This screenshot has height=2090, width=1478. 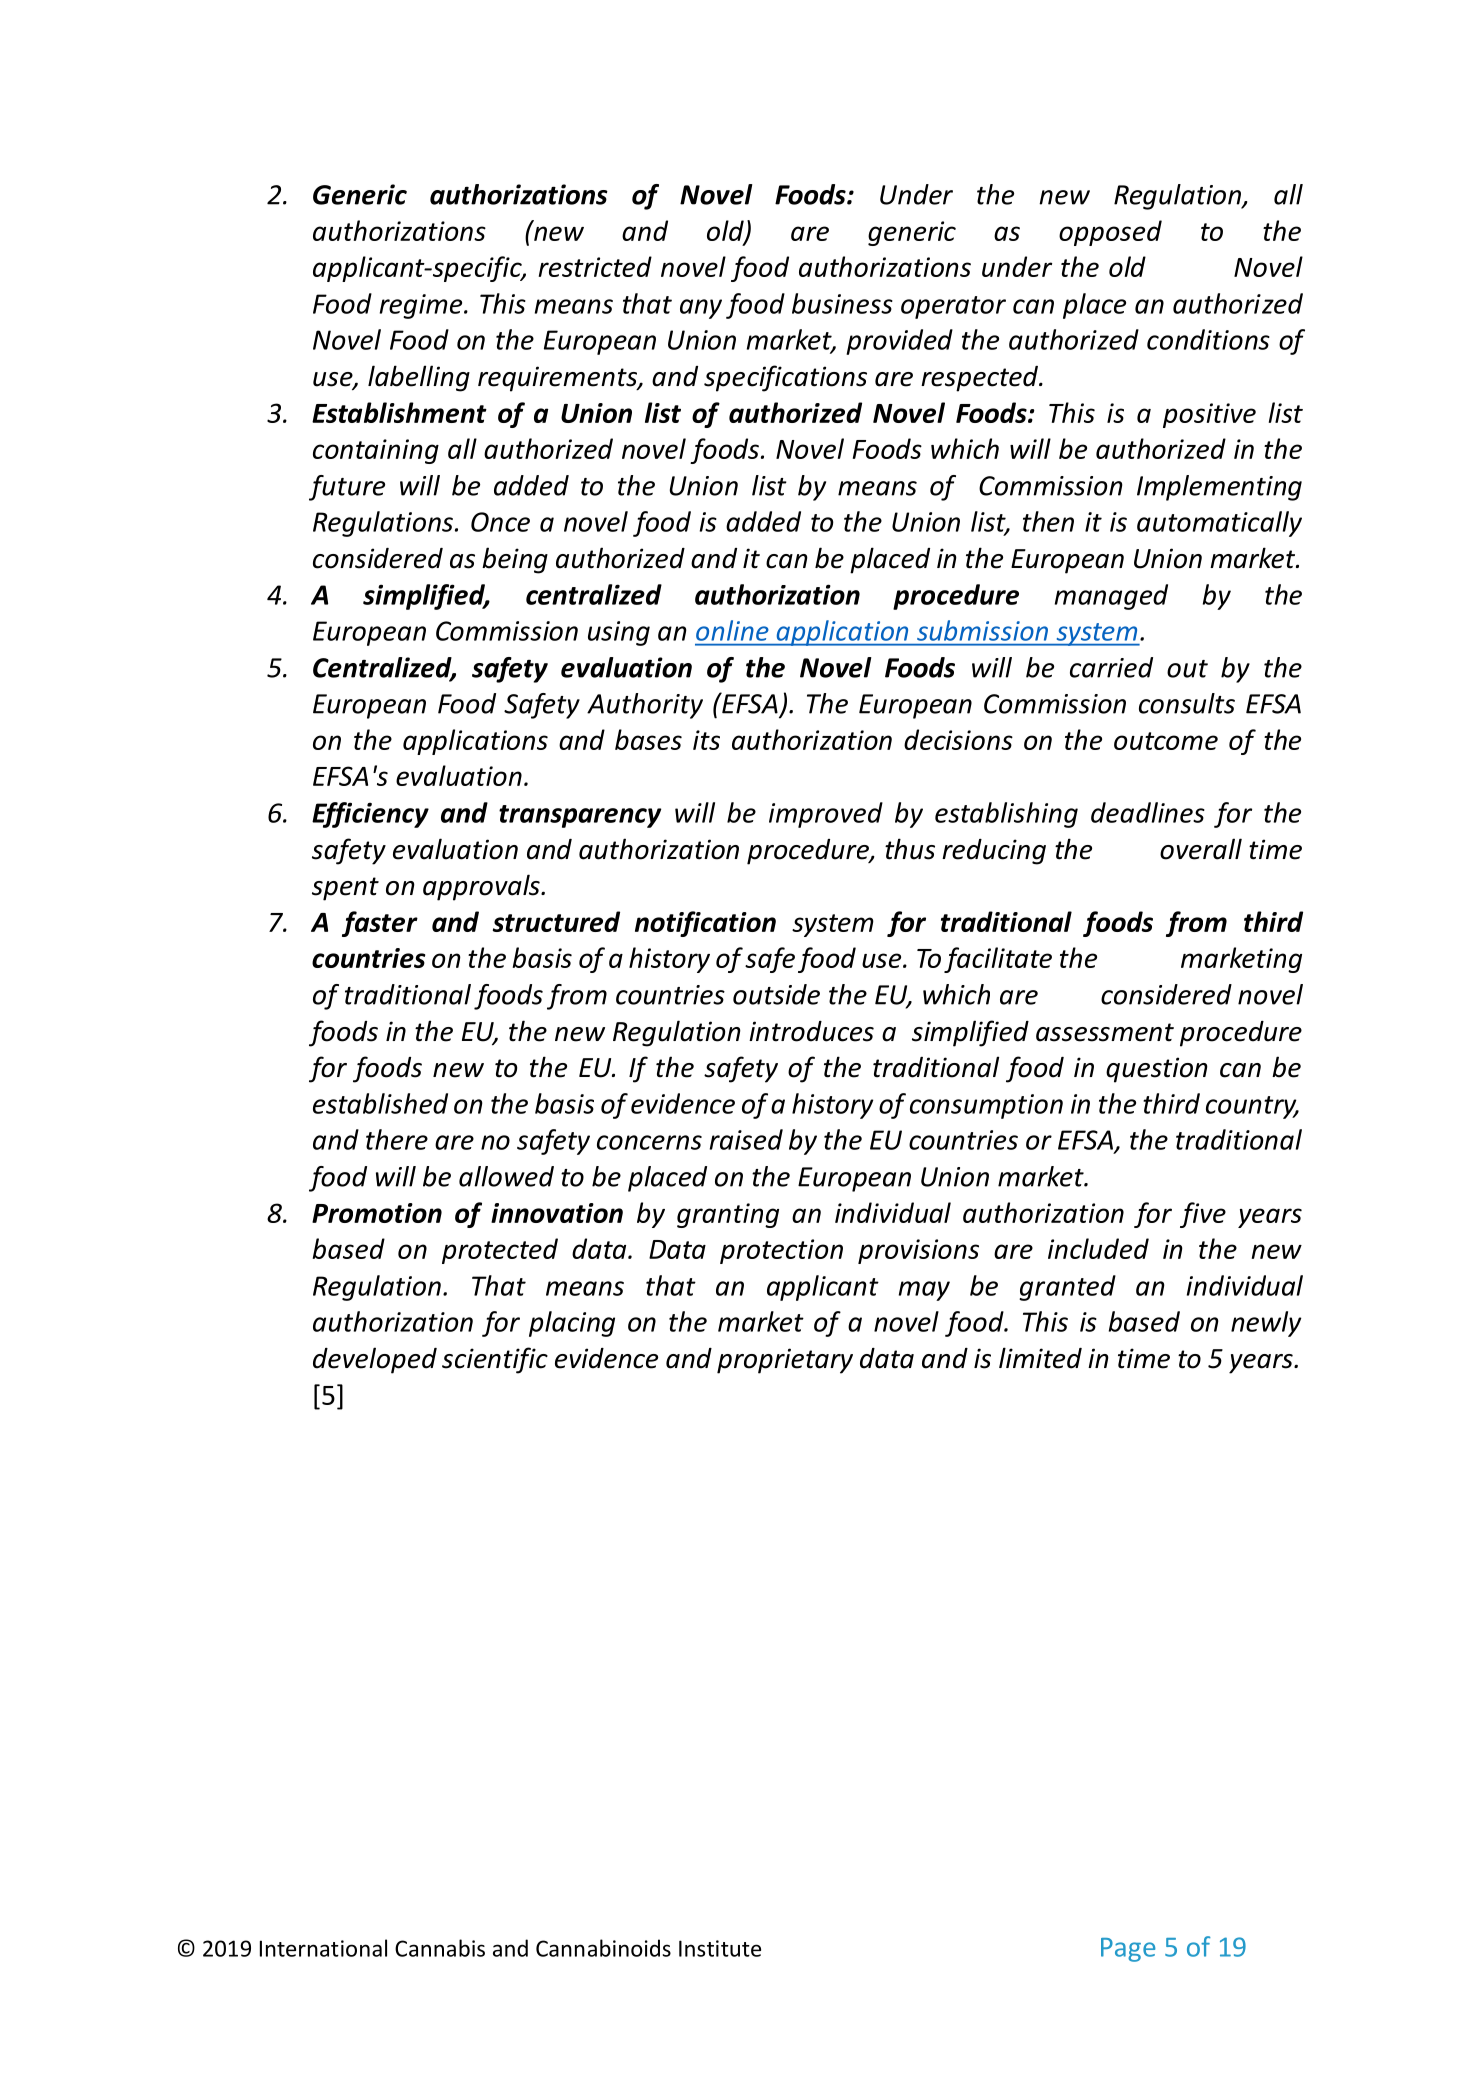 I want to click on question, so click(x=1157, y=1070).
